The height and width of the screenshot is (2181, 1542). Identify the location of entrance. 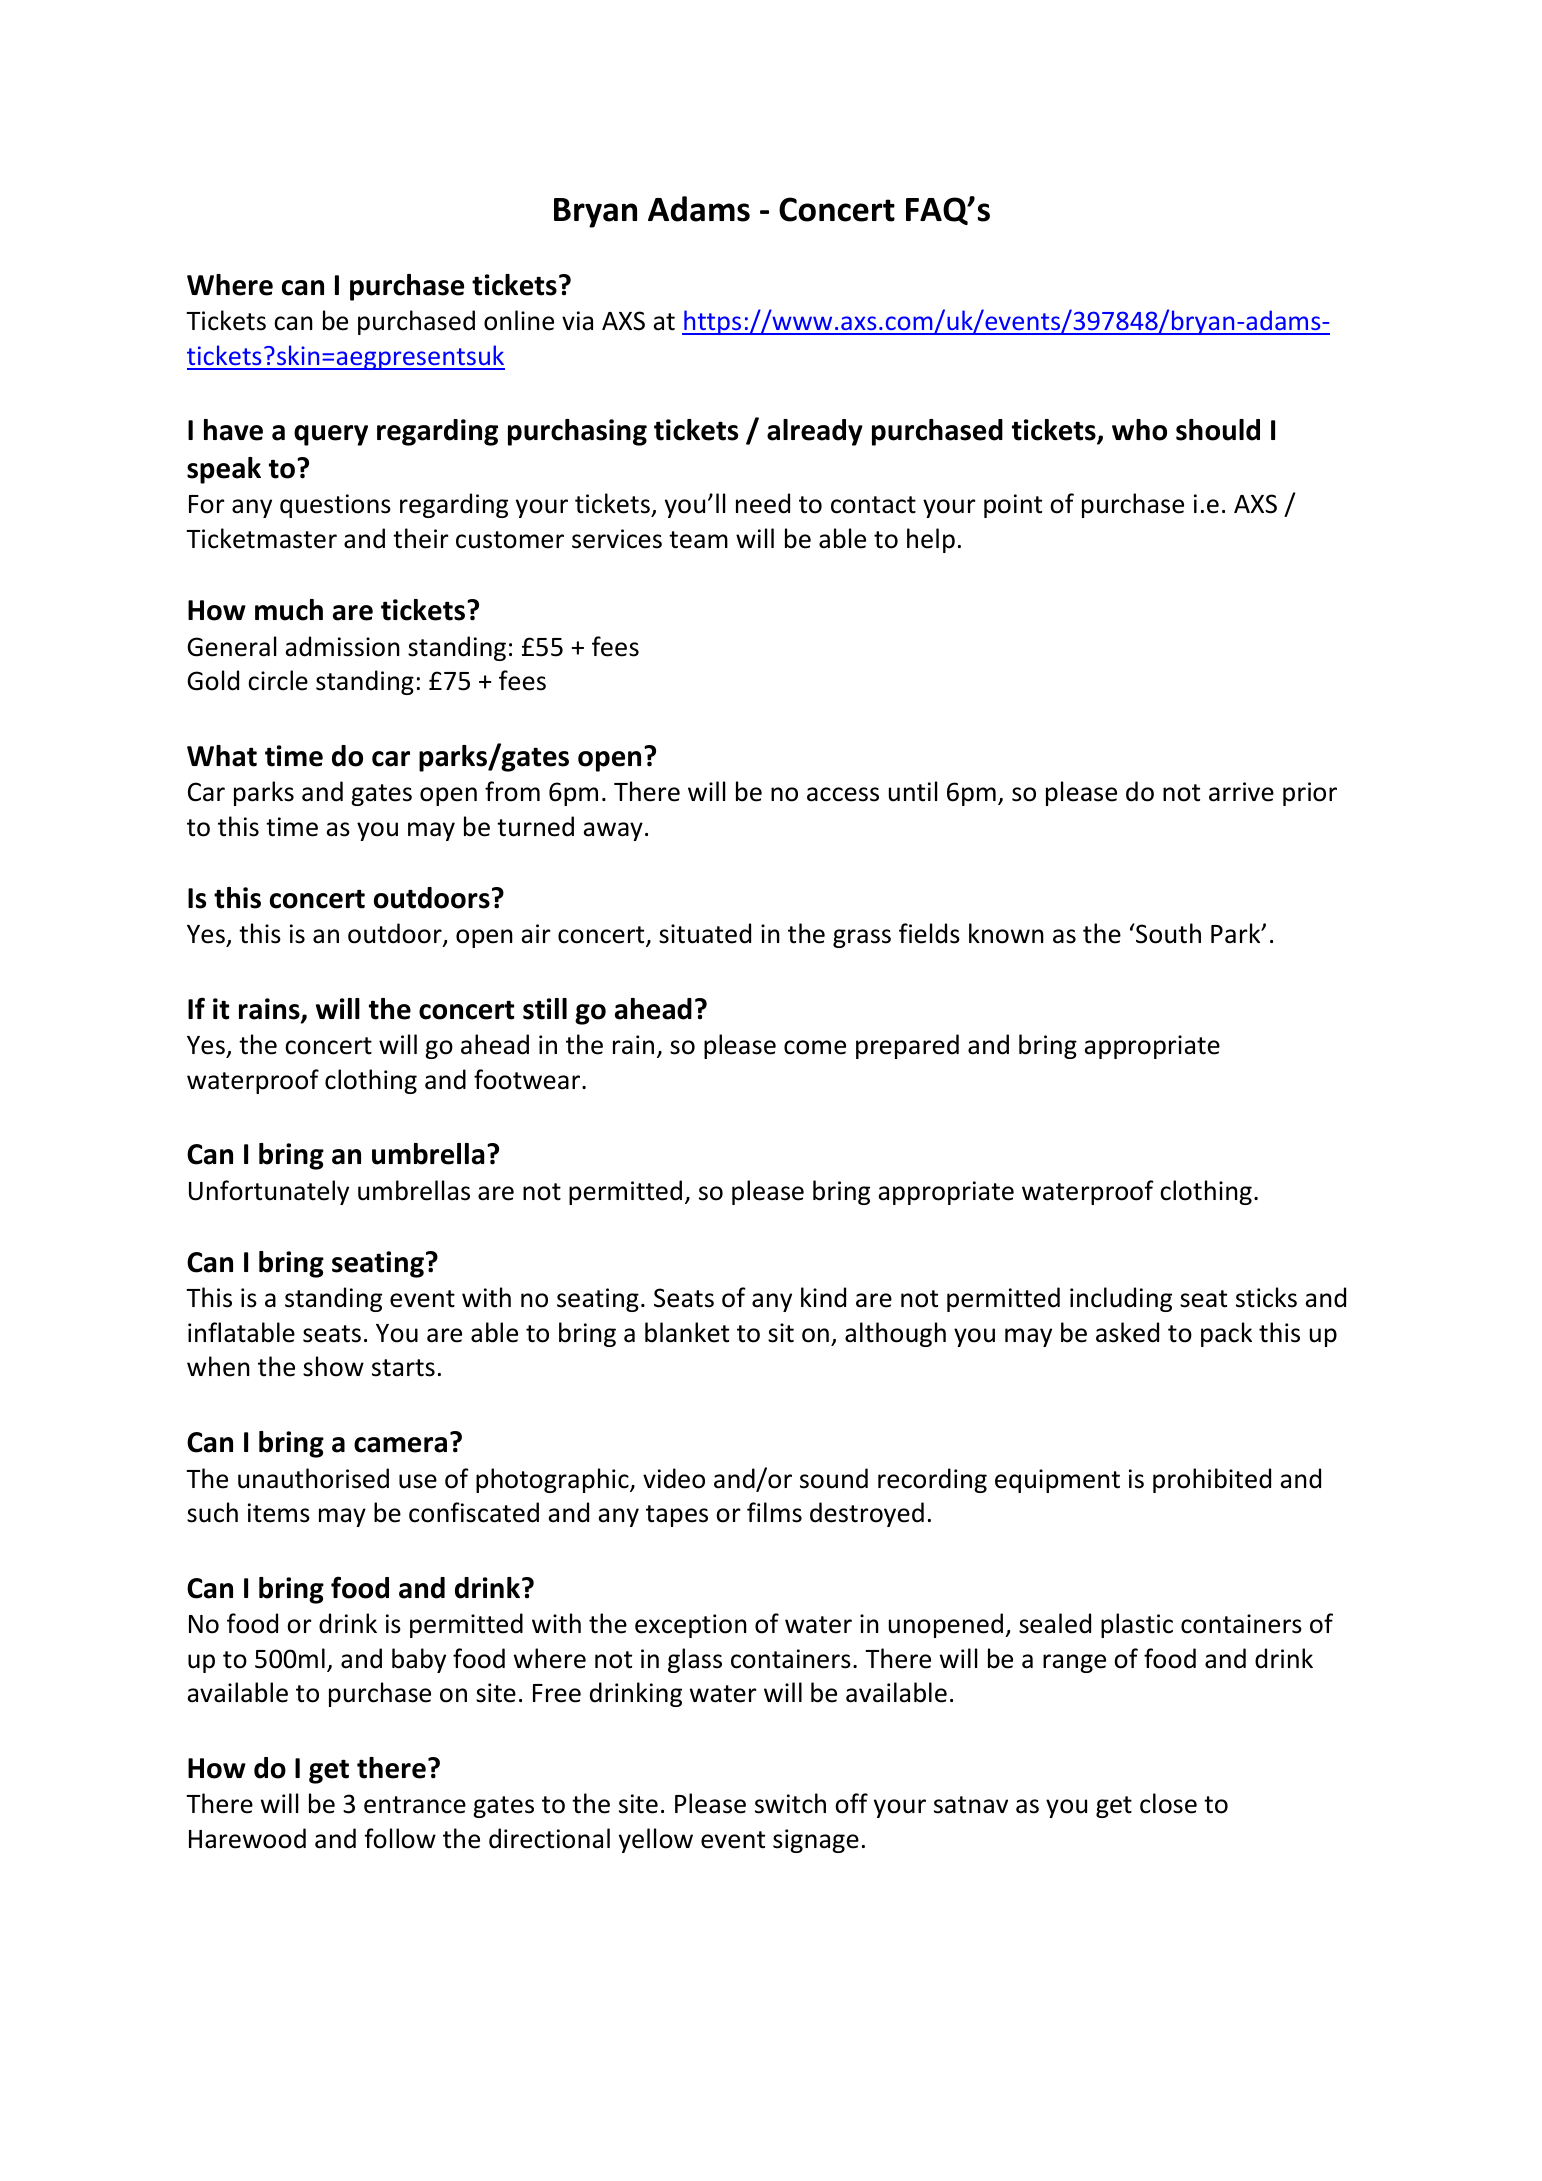
(415, 1805).
